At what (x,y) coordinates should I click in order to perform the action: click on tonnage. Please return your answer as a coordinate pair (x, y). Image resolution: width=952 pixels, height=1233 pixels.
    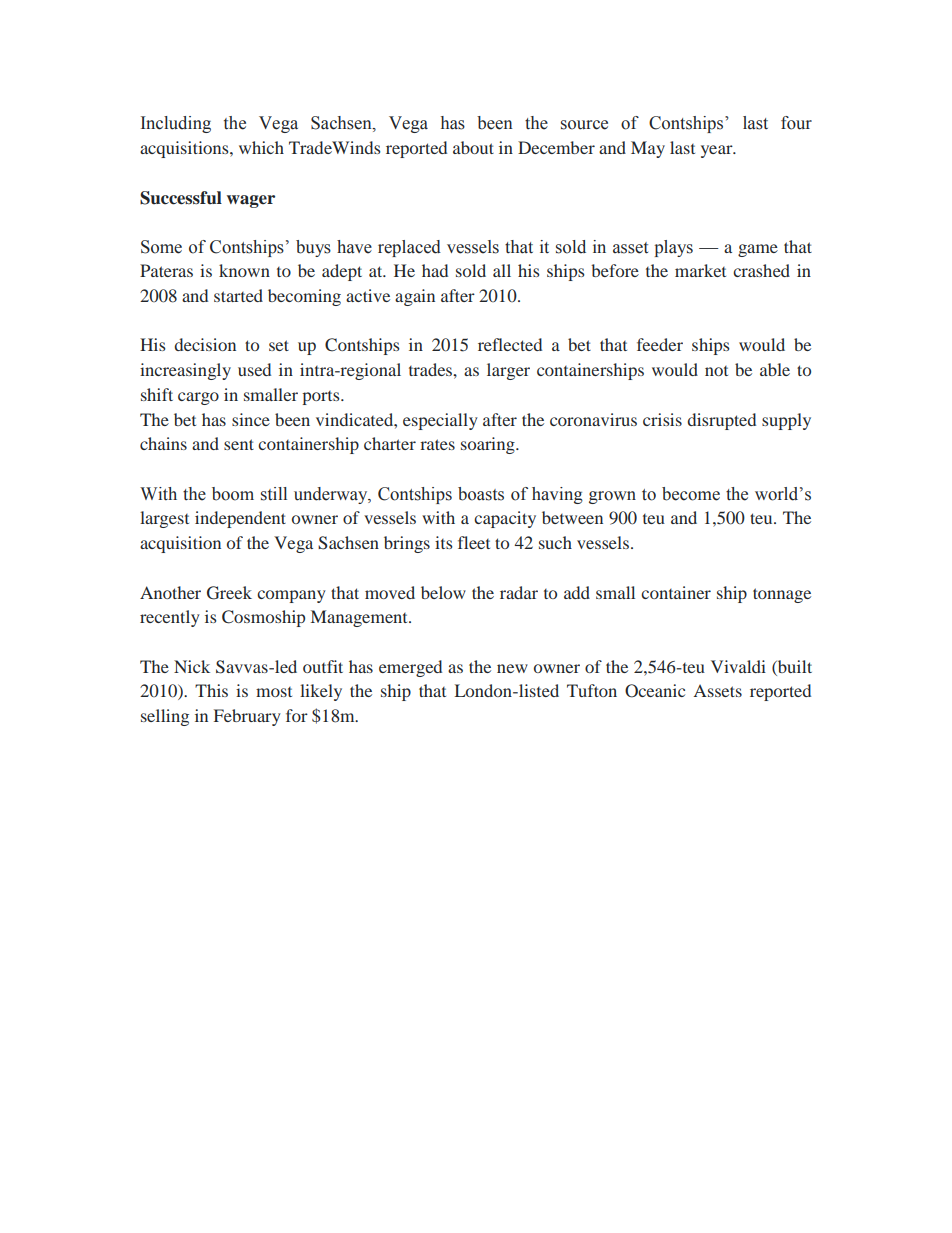
    Looking at the image, I should click on (782, 595).
